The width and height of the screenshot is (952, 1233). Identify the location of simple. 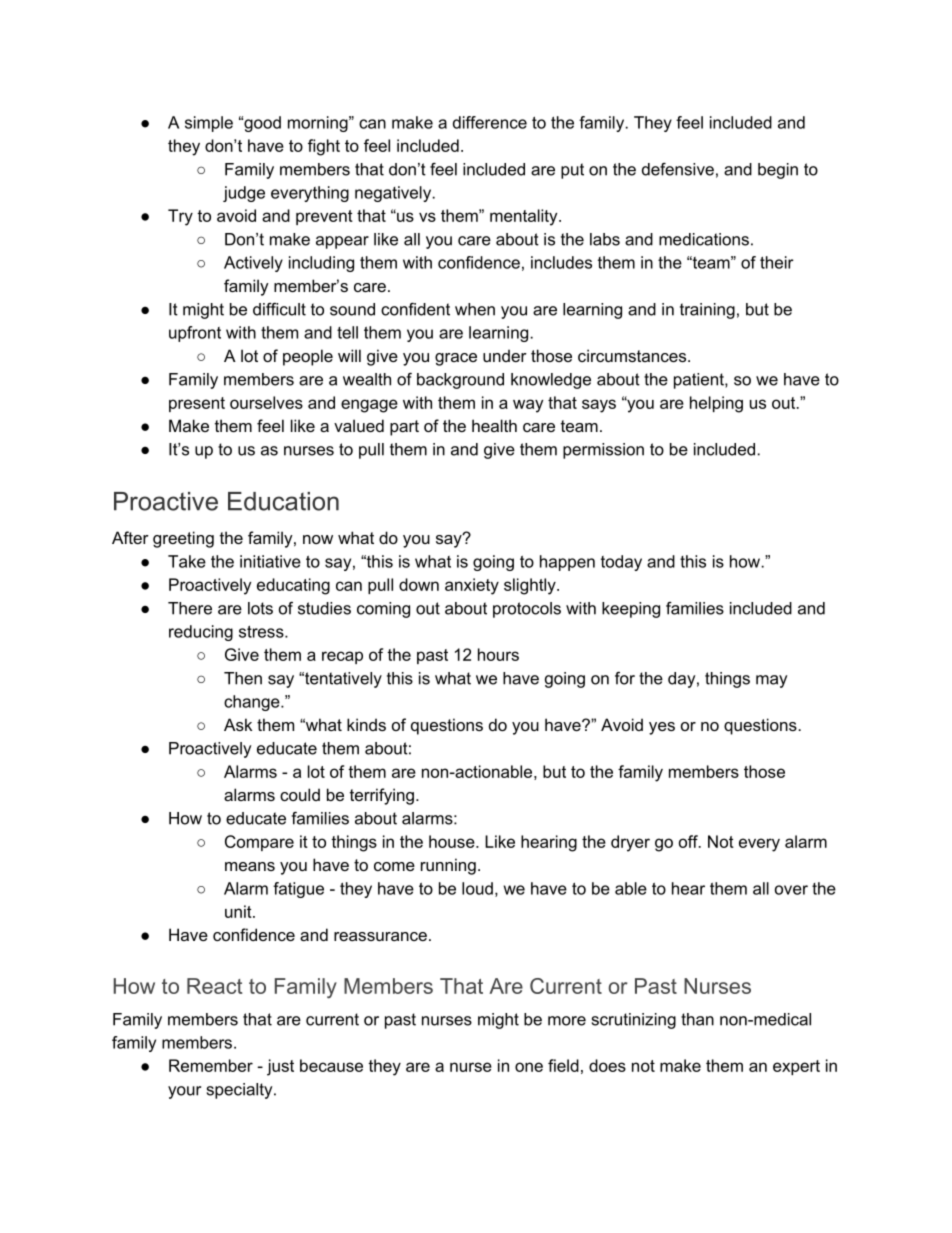
(209, 124).
